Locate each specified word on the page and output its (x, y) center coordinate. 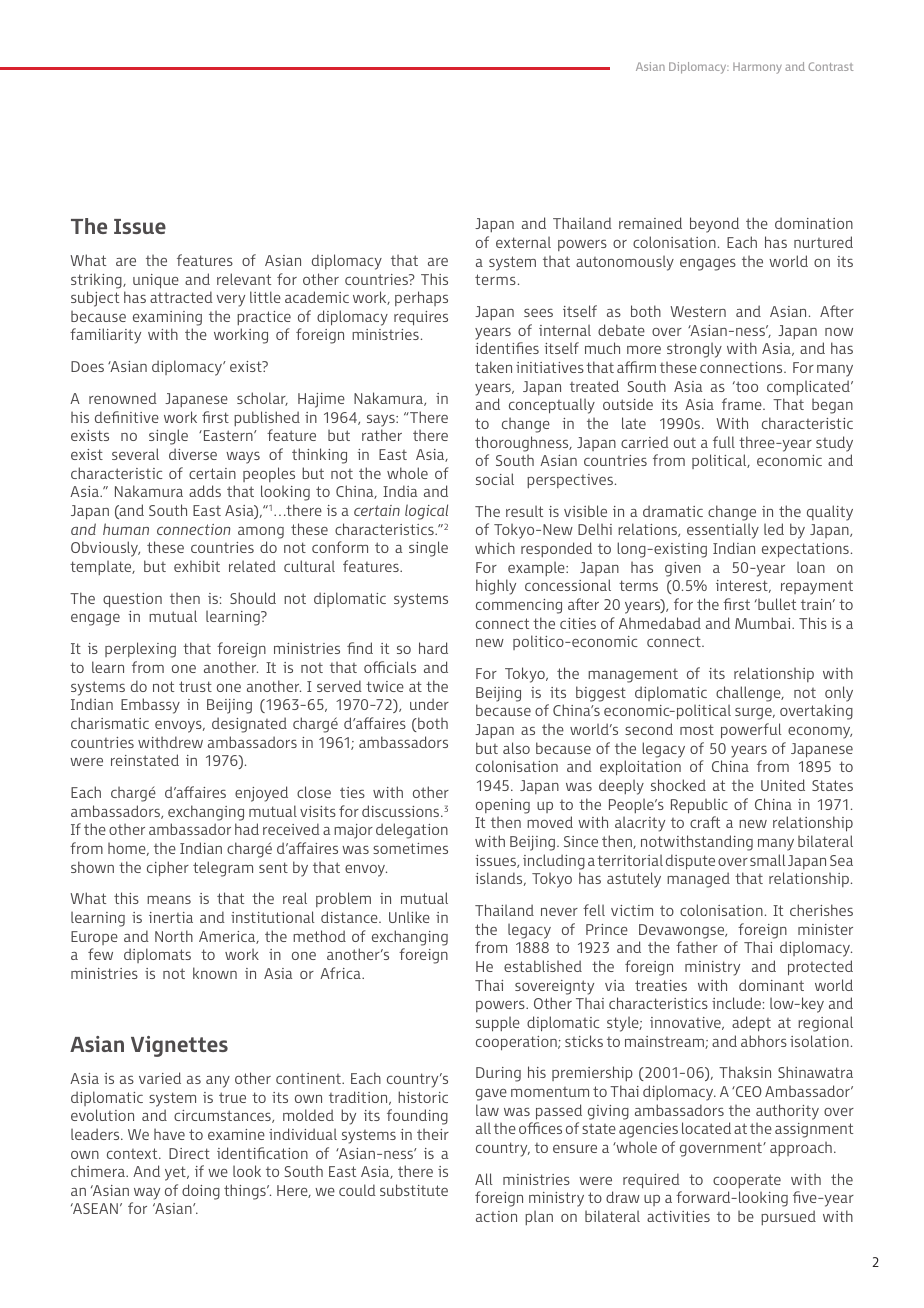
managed (698, 880)
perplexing (140, 650)
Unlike (409, 917)
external (523, 242)
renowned (123, 398)
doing (201, 1192)
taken (493, 367)
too (746, 386)
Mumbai (764, 623)
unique (156, 281)
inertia (171, 917)
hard (433, 648)
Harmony (757, 68)
